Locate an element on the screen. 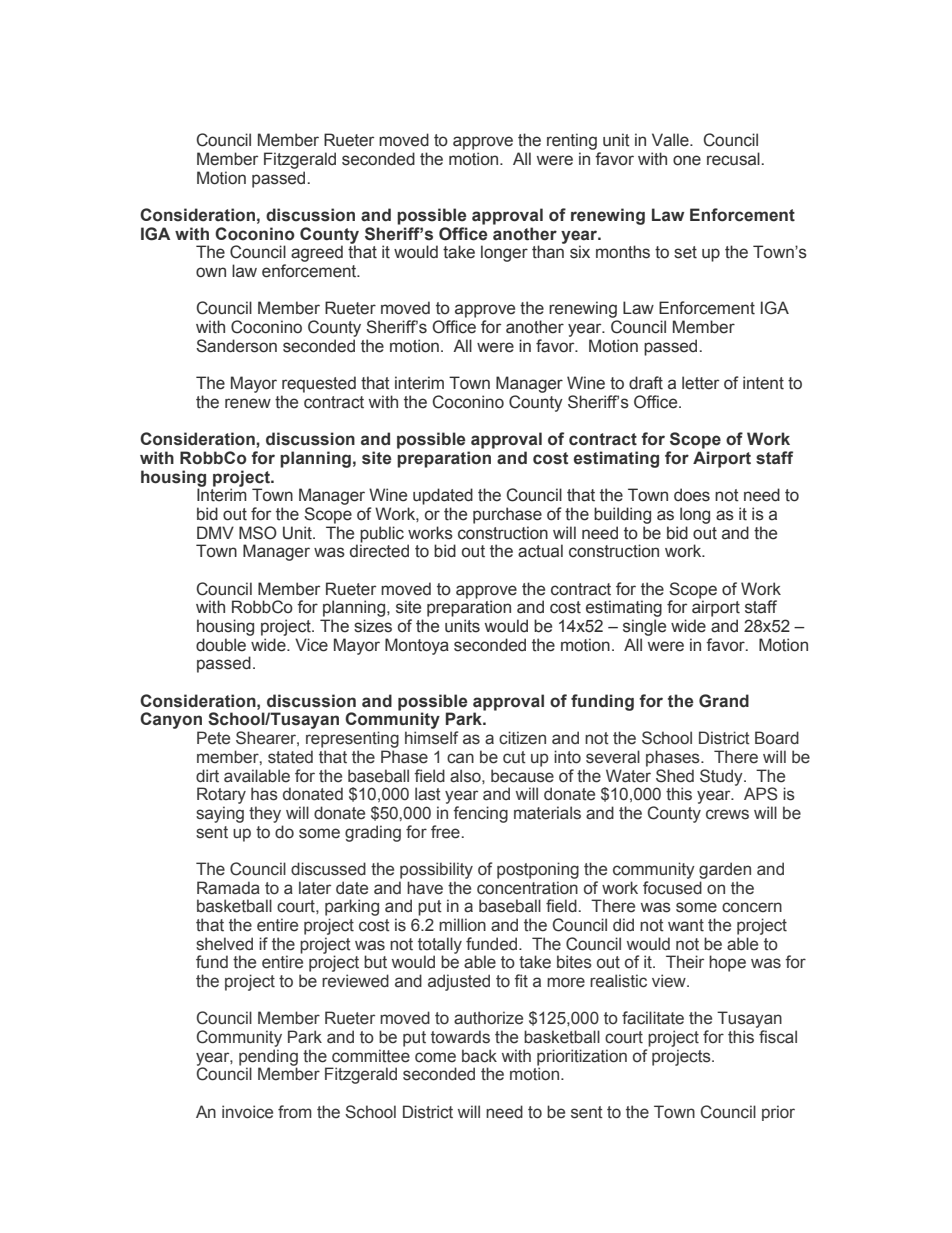  Montoya is located at coordinates (417, 646).
